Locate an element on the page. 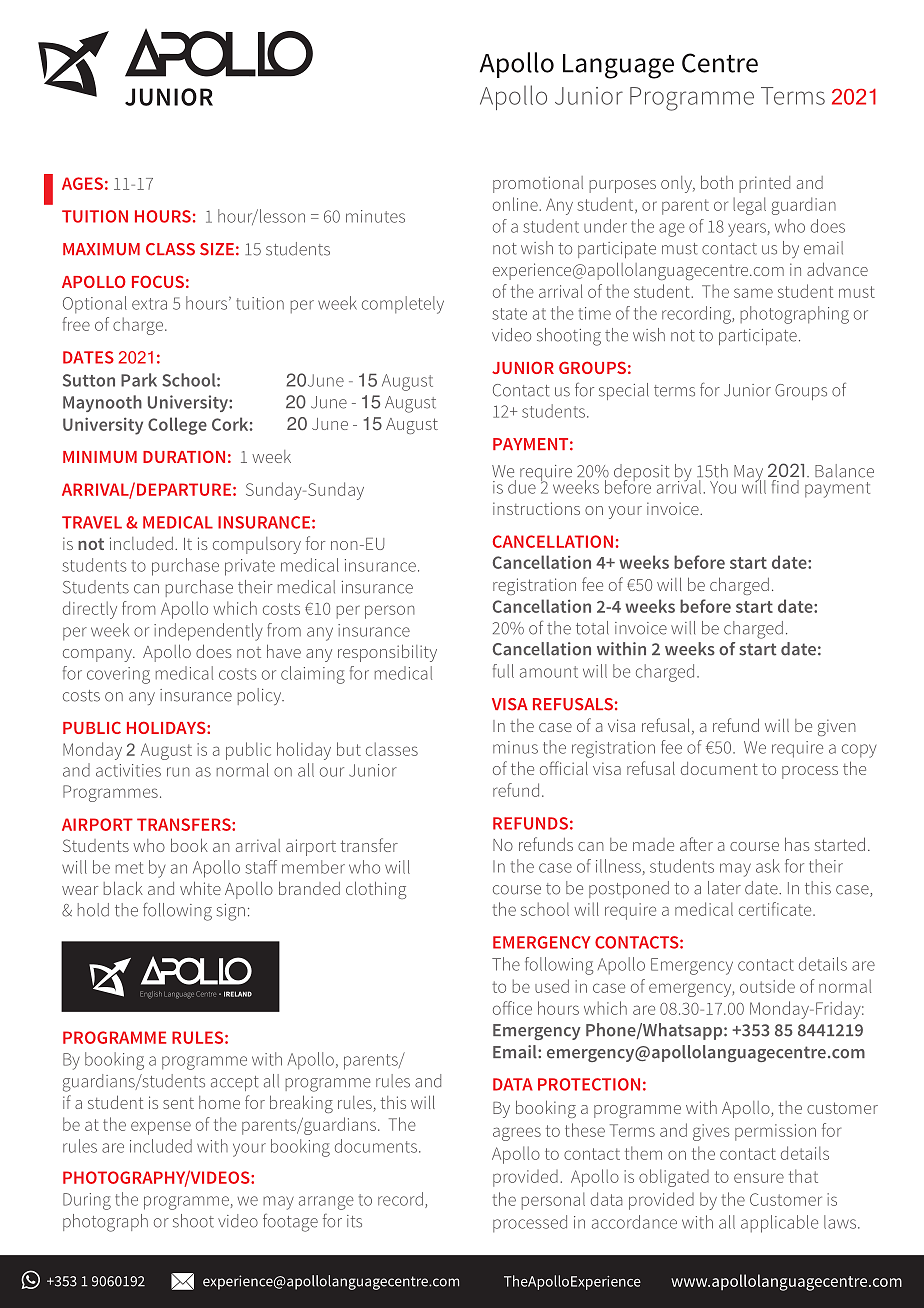 This document has width=924, height=1308. covering is located at coordinates (118, 675).
